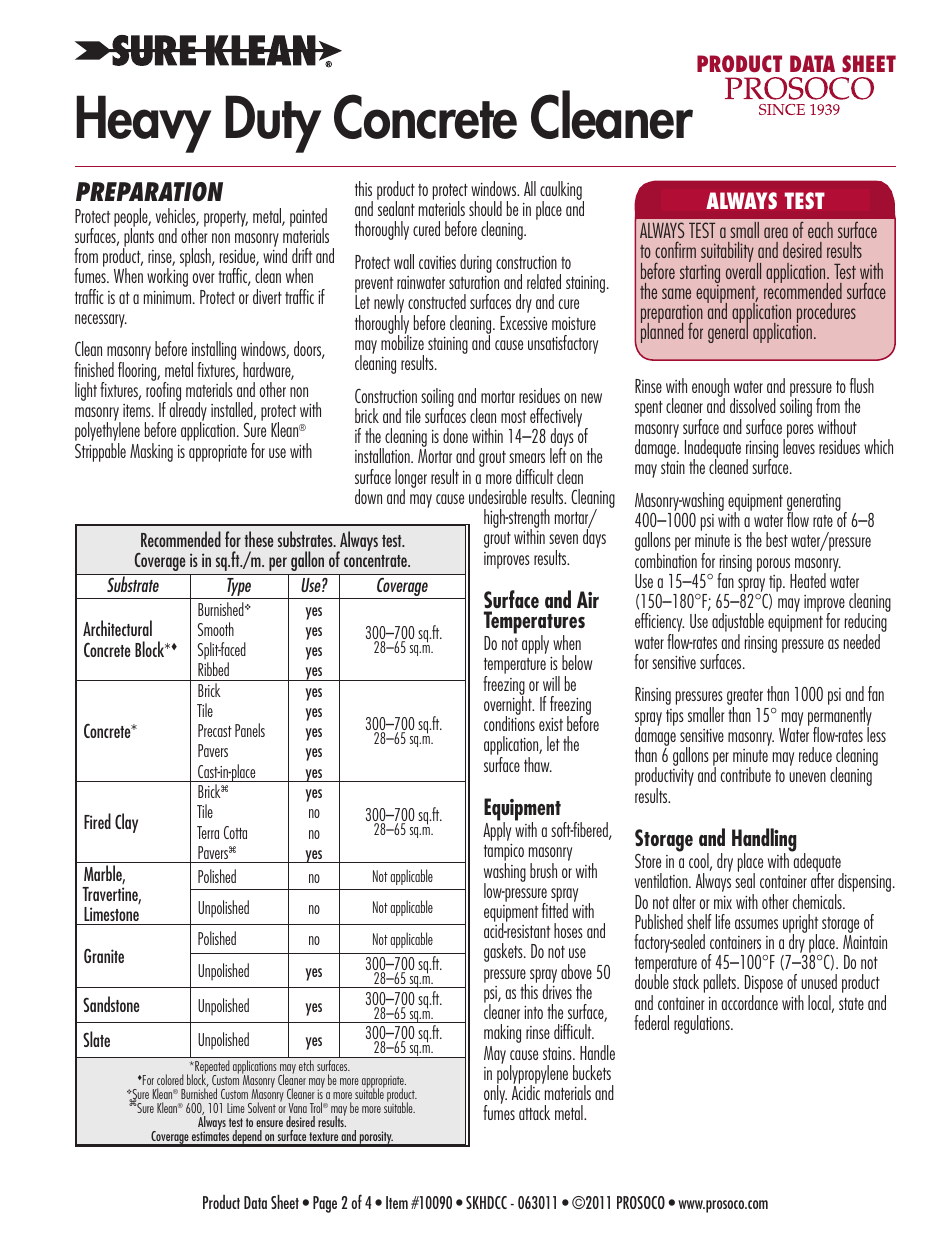  I want to click on will, so click(551, 683).
